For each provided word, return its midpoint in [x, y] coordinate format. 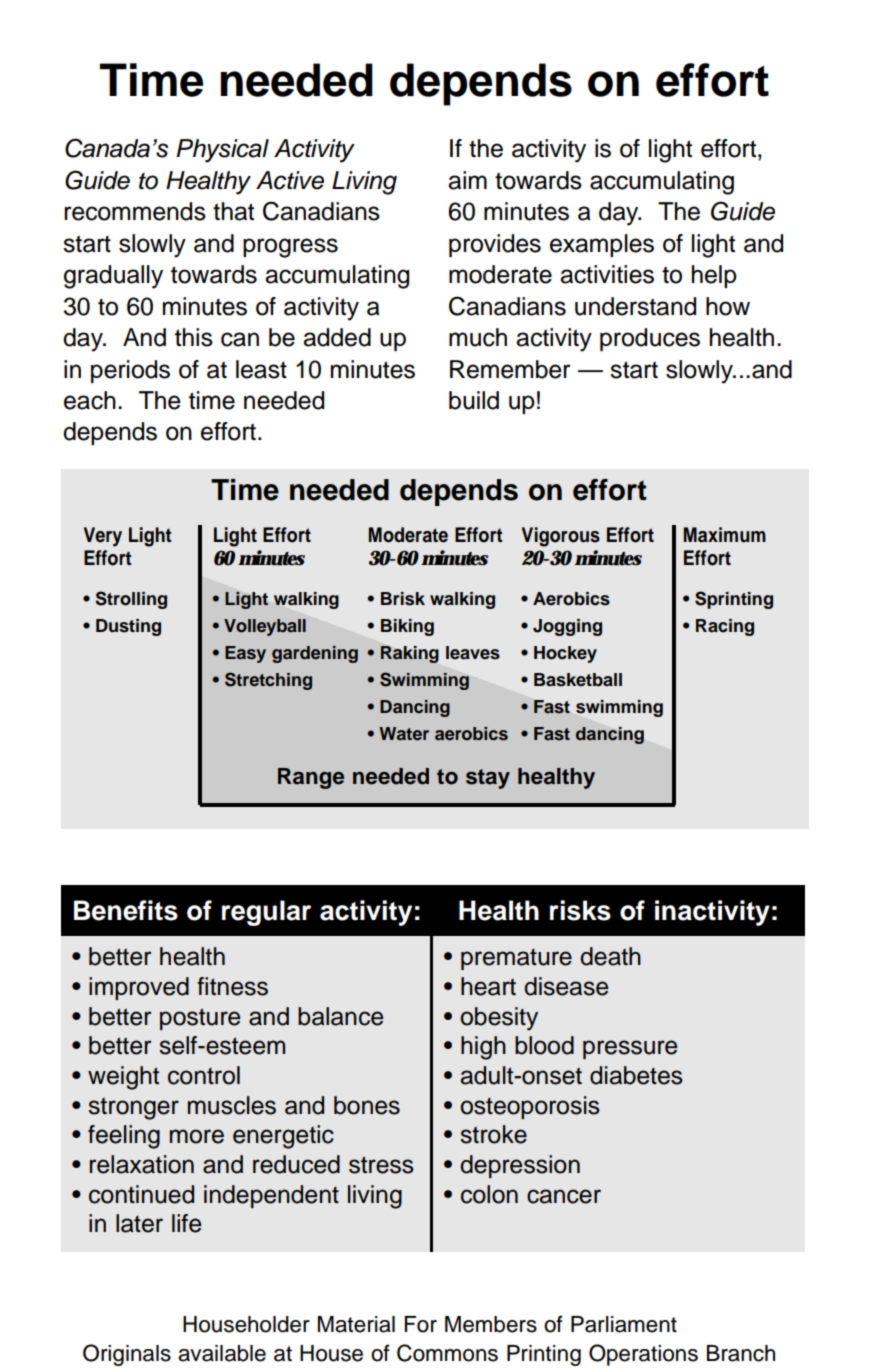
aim [467, 180]
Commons [447, 1353]
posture [200, 1019]
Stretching [268, 681]
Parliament [624, 1324]
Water [404, 734]
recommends [135, 211]
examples [602, 245]
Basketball [578, 680]
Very [103, 537]
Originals [127, 1355]
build [474, 400]
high [483, 1048]
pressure [630, 1049]
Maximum [725, 535]
